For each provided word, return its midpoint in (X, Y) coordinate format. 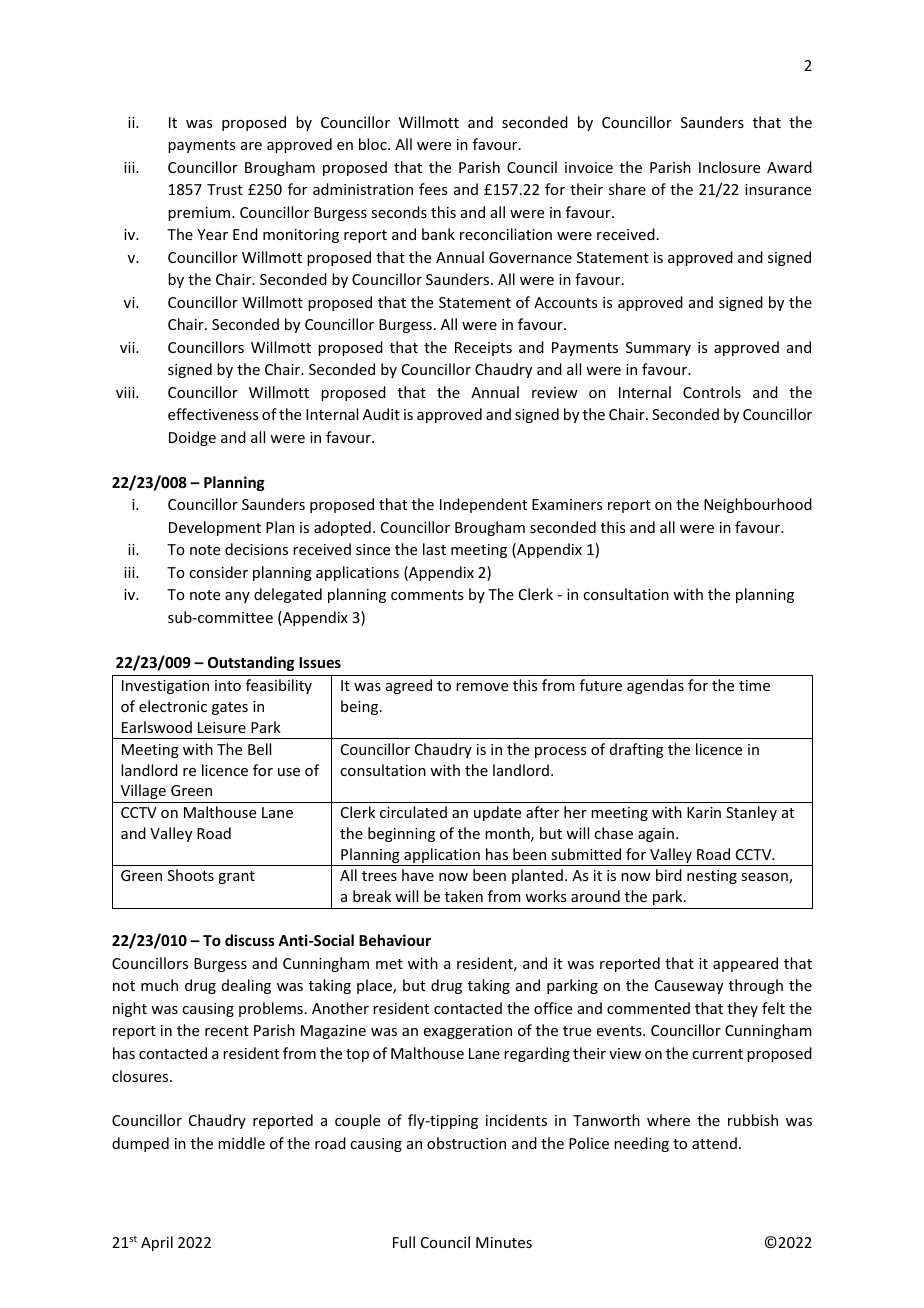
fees (433, 189)
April (157, 1243)
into (228, 685)
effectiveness (213, 414)
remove (482, 687)
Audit (381, 414)
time (754, 685)
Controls (712, 392)
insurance (778, 189)
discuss (250, 940)
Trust (225, 189)
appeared (745, 964)
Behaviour (395, 940)
